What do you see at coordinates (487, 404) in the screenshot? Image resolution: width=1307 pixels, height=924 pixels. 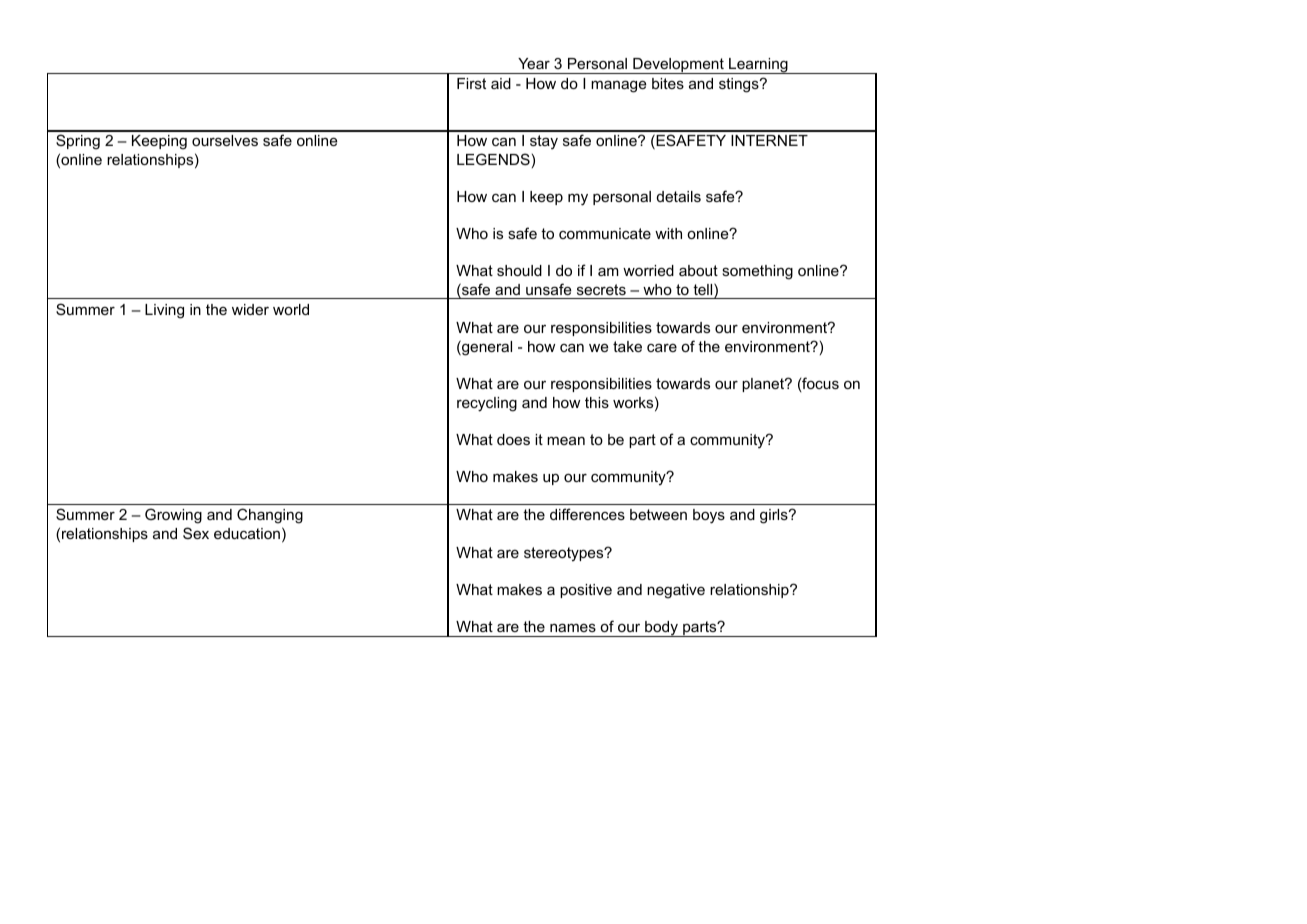 I see `recycling` at bounding box center [487, 404].
